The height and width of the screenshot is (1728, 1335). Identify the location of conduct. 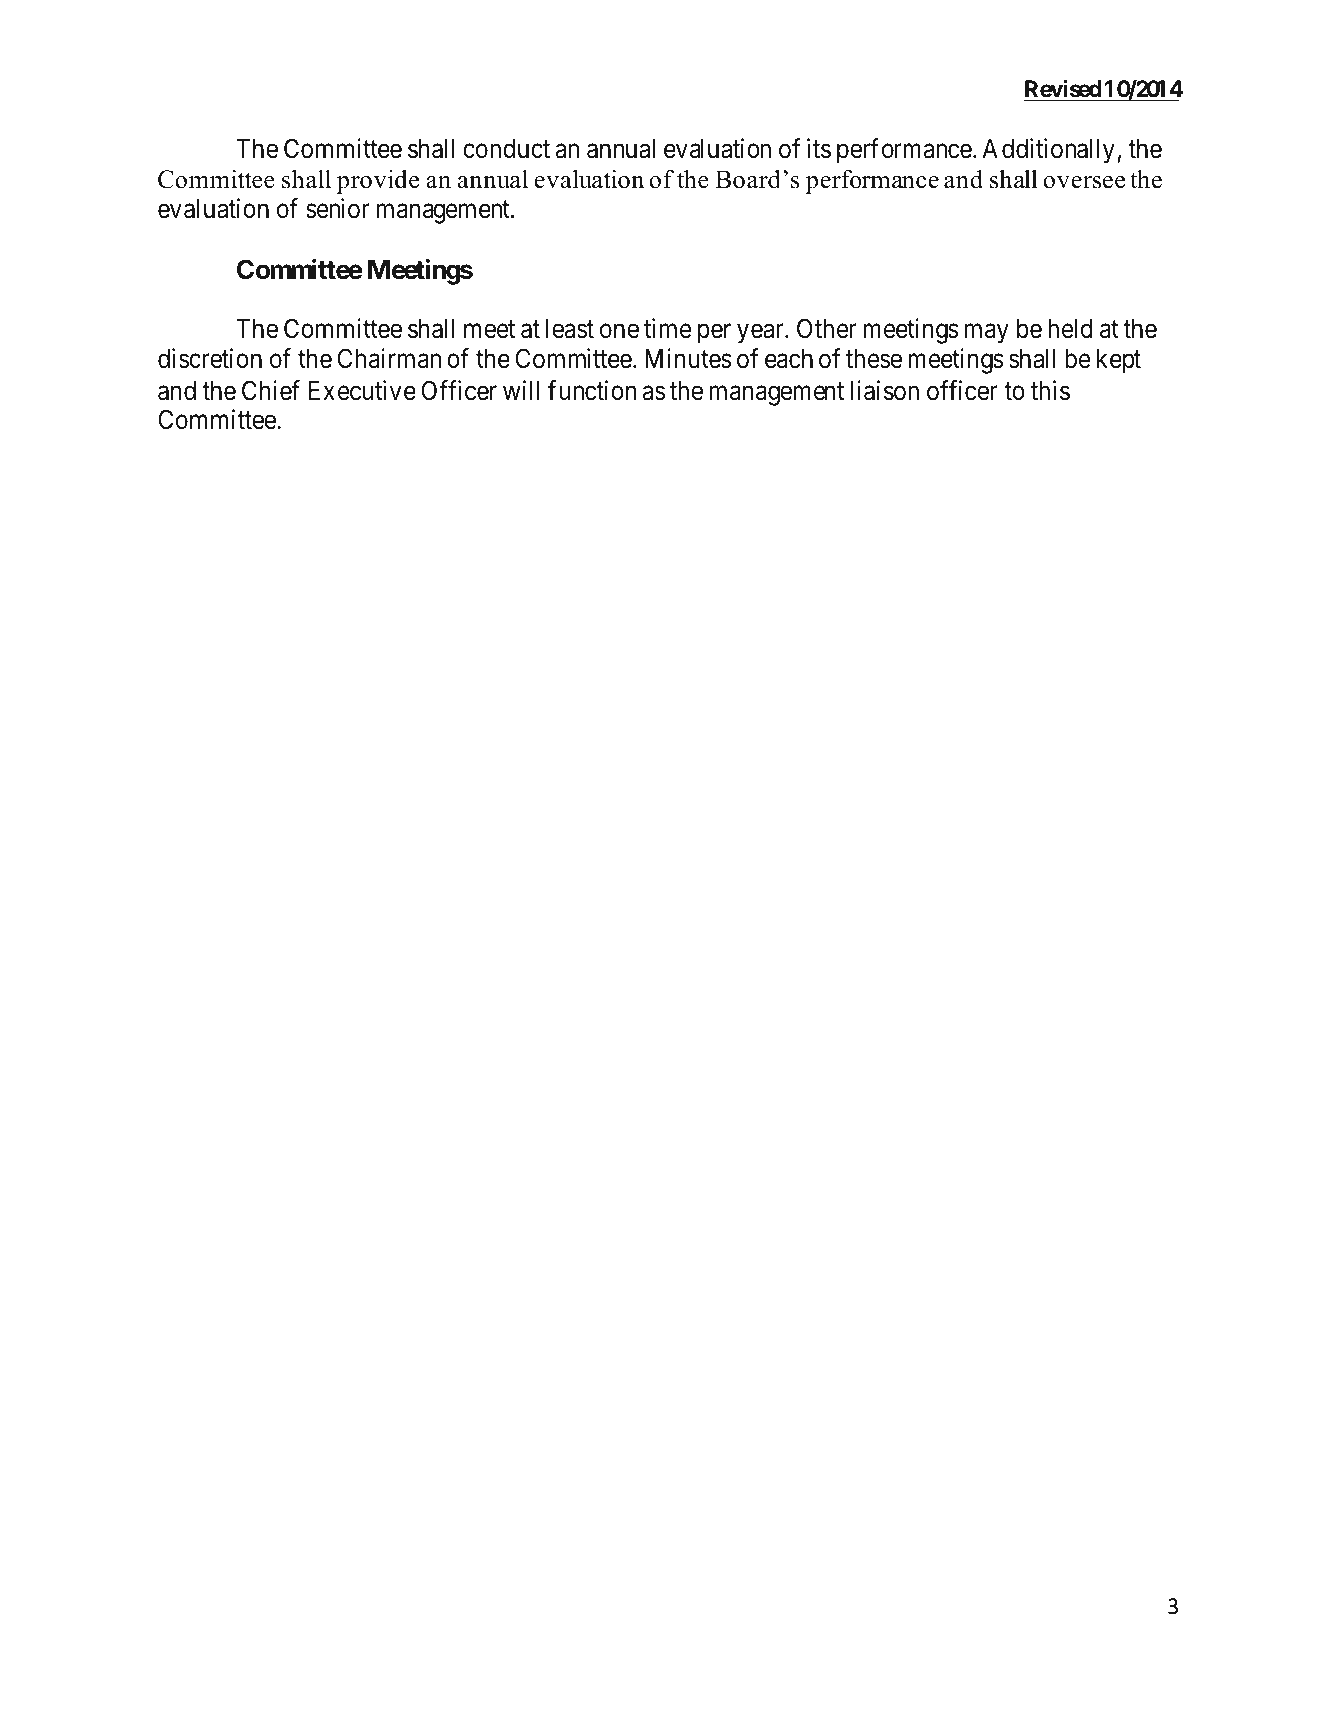
(506, 149).
